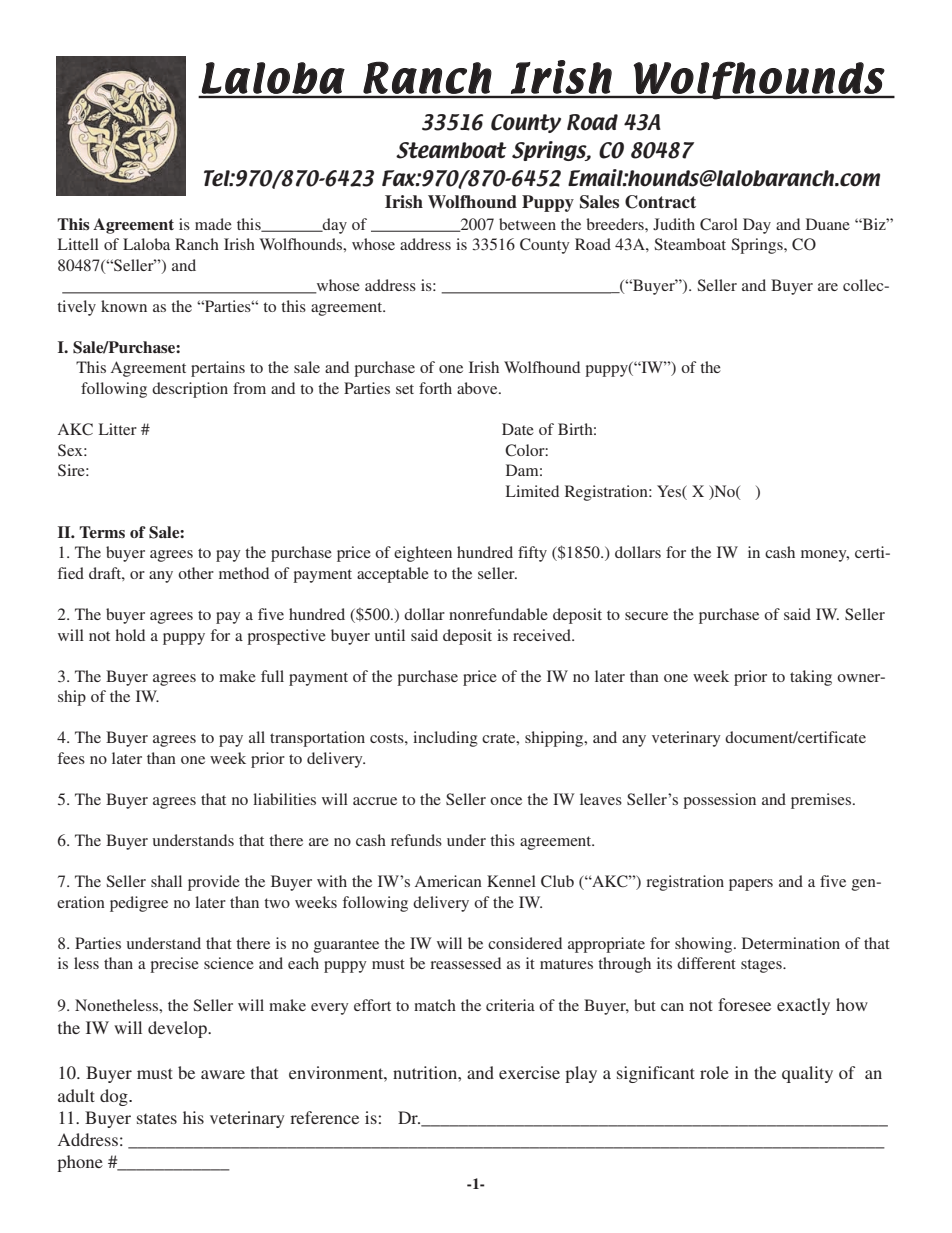  Describe the element at coordinates (190, 390) in the page. I see `description` at that location.
